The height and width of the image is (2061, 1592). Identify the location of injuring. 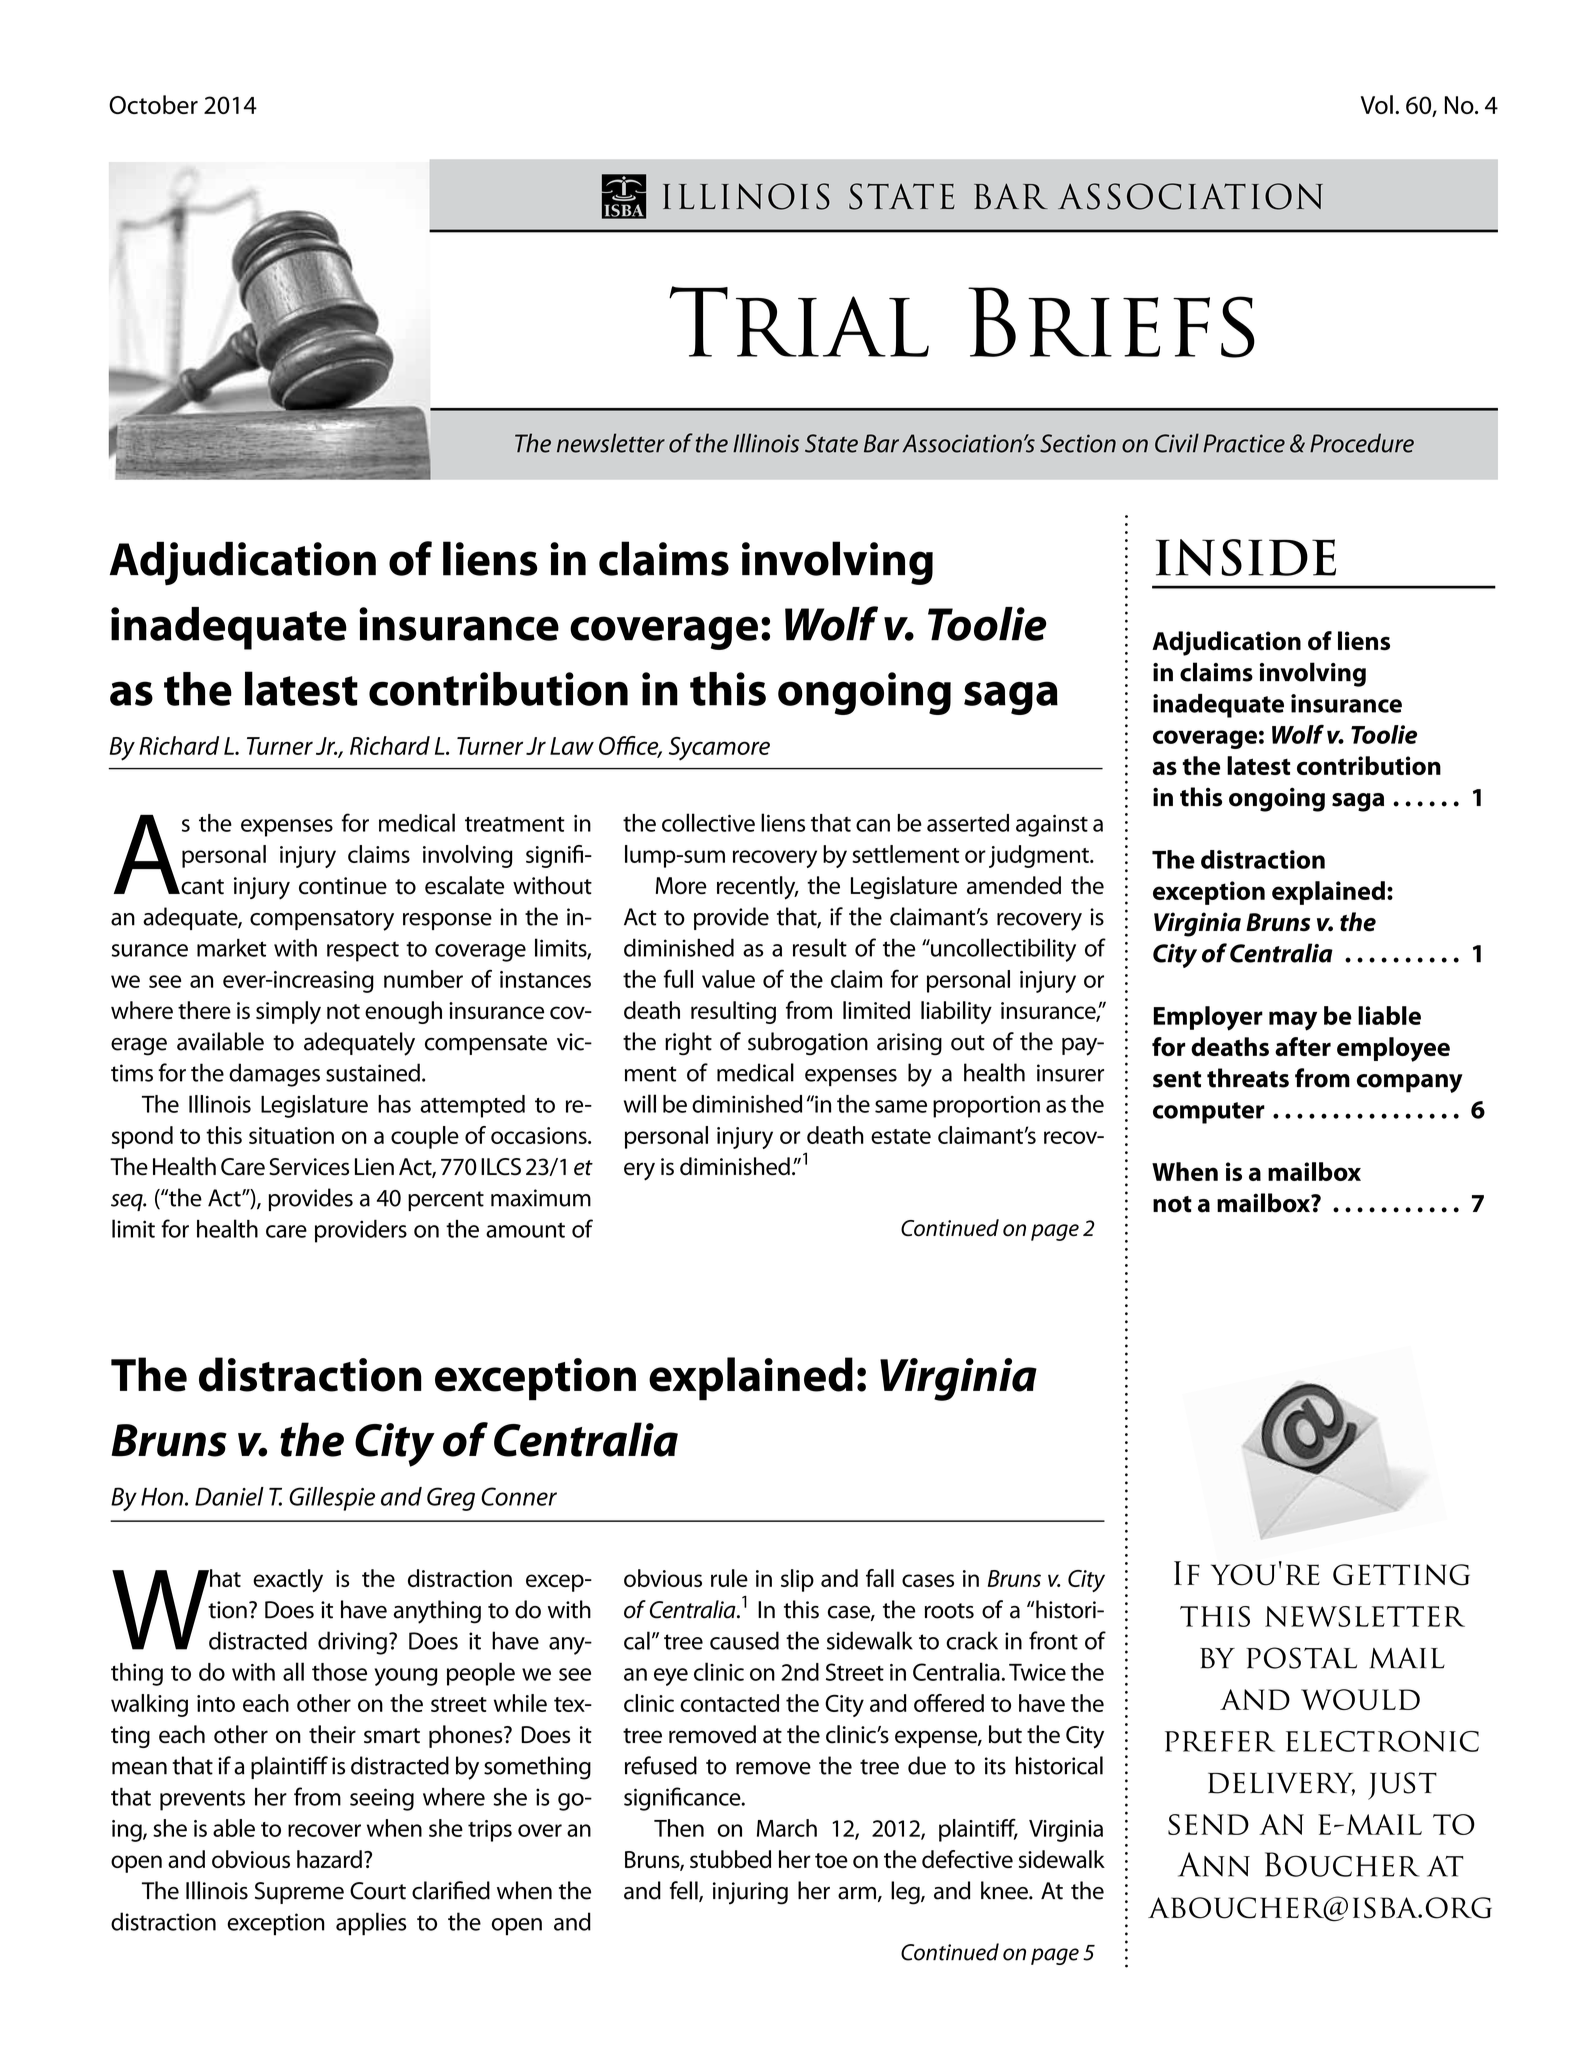
(750, 1893).
